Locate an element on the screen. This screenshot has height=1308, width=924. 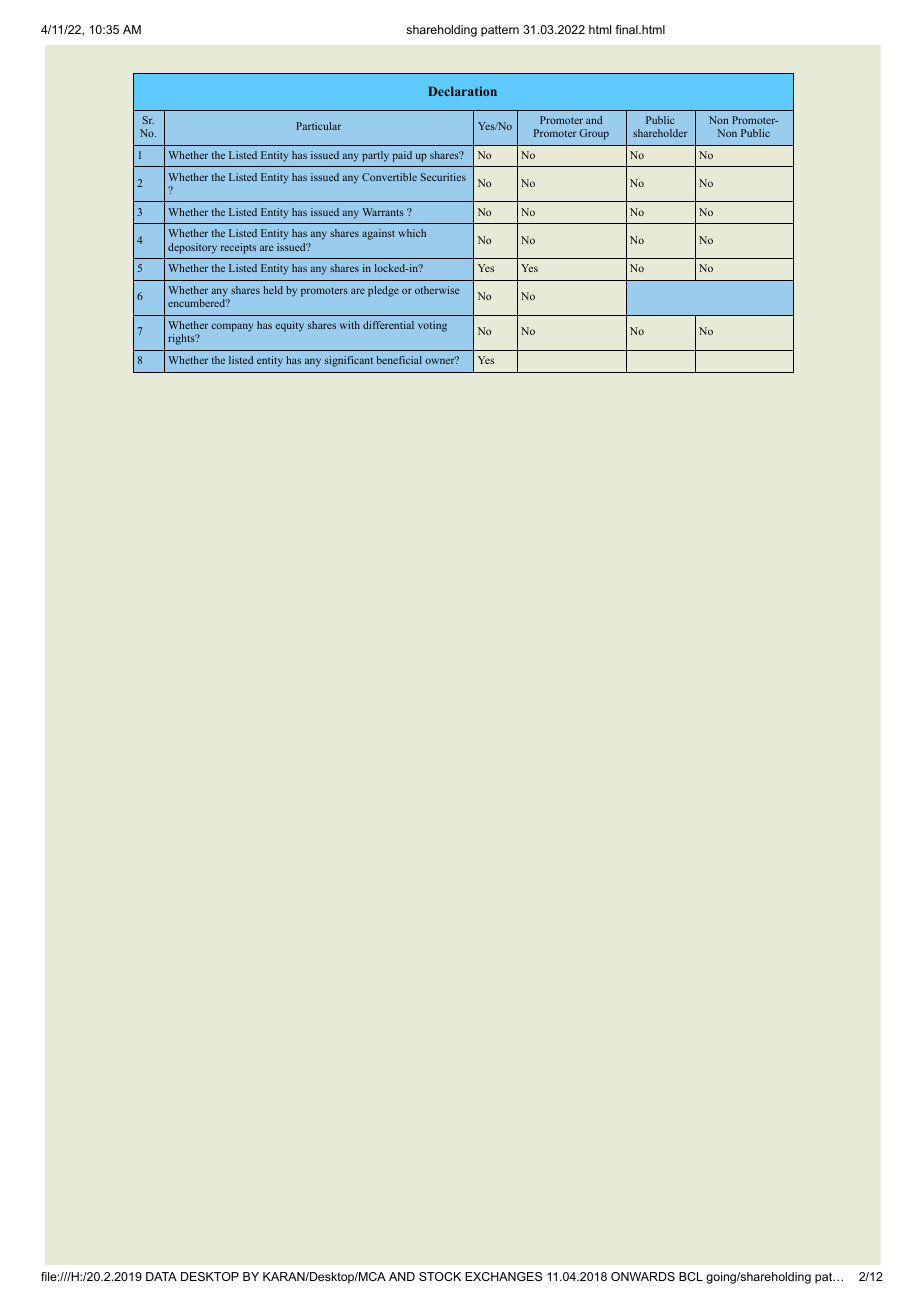
voting is located at coordinates (432, 326).
